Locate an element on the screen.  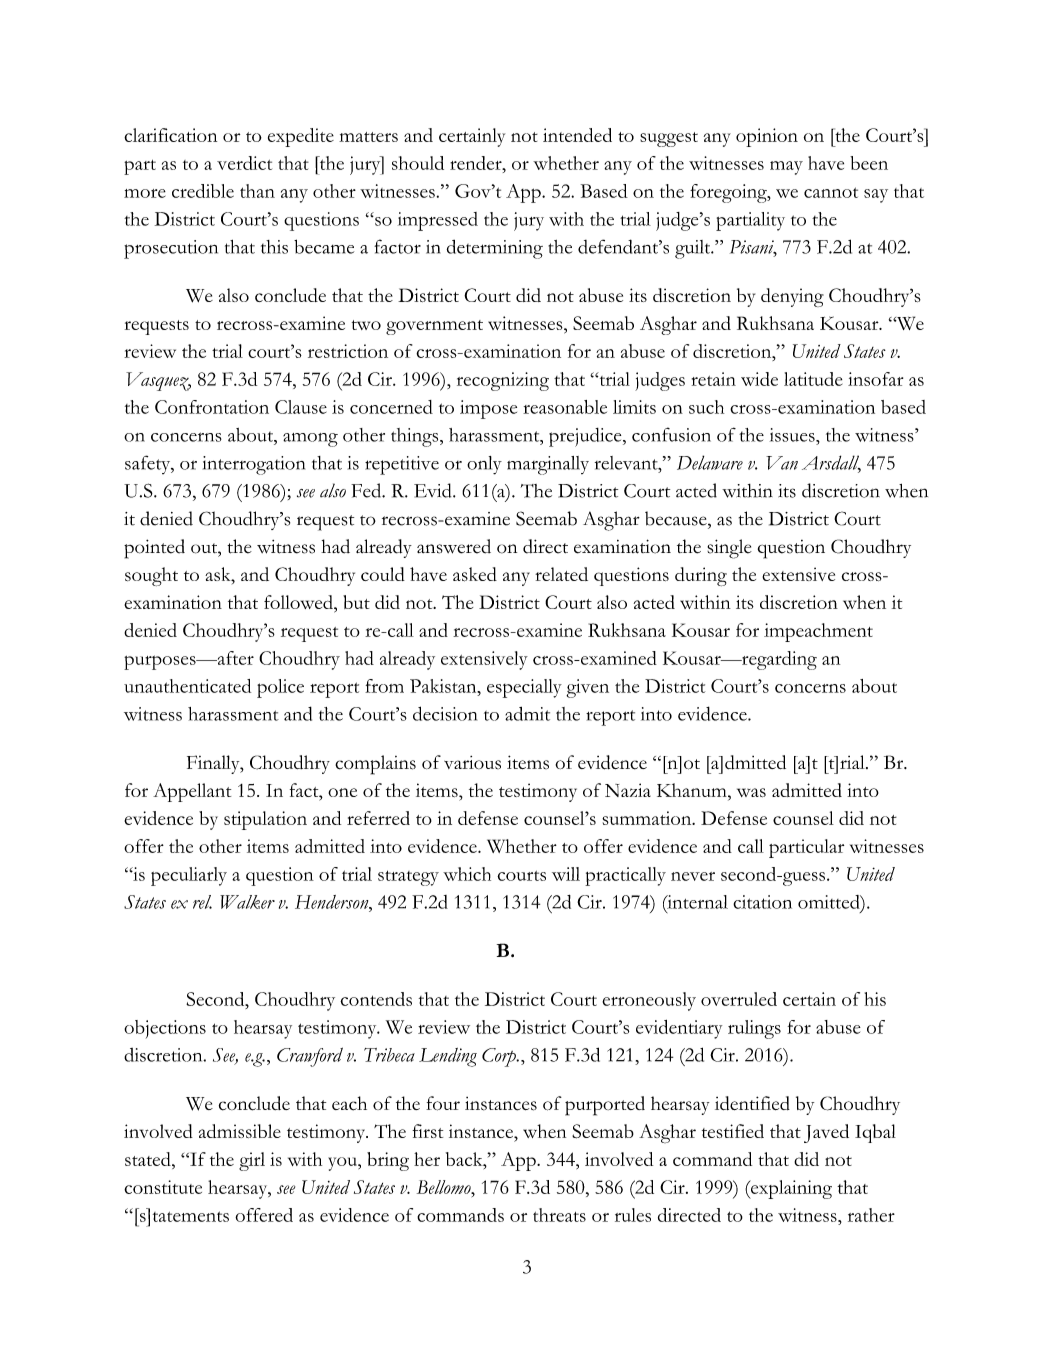
citation is located at coordinates (762, 902).
